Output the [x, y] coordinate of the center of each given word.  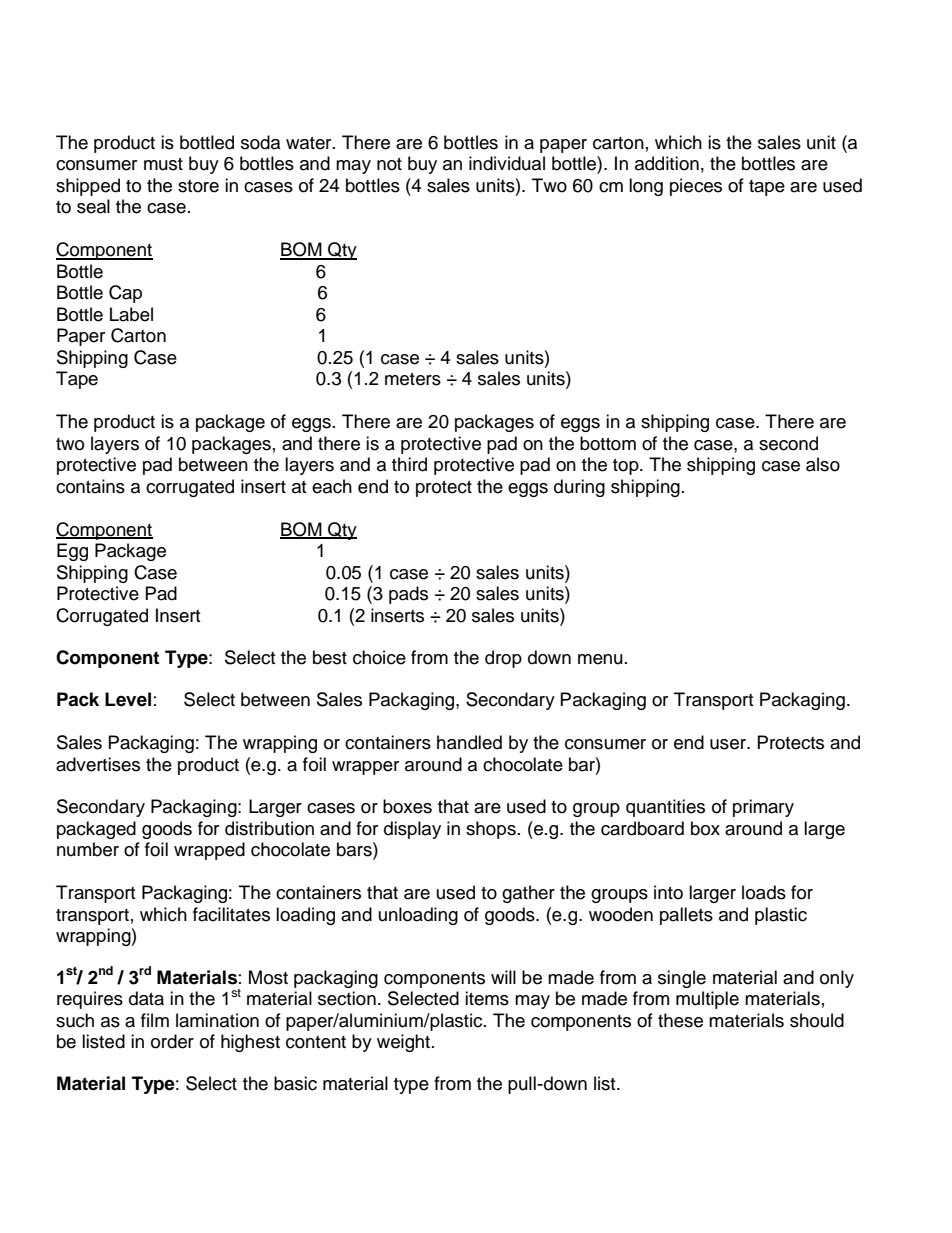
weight [403, 1043]
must [163, 164]
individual [507, 163]
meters [413, 379]
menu [600, 659]
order [172, 1041]
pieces [696, 187]
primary [763, 808]
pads [408, 595]
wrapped [209, 851]
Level [128, 699]
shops [491, 830]
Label [131, 314]
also [823, 464]
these [680, 1020]
